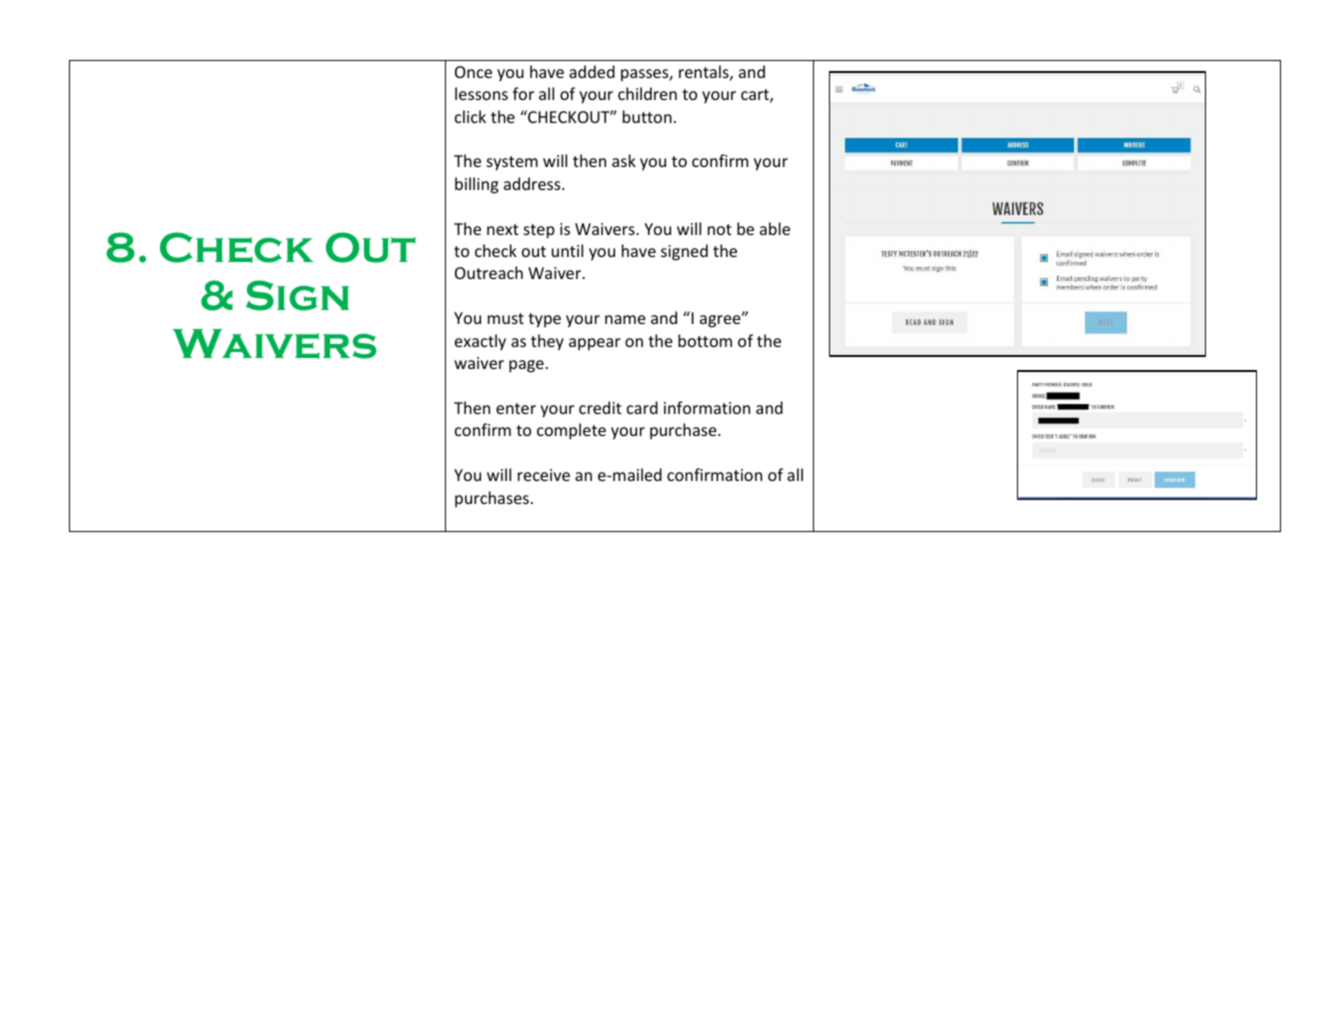 The height and width of the document is (1021, 1322). Describe the element at coordinates (544, 475) in the document. I see `receive` at that location.
